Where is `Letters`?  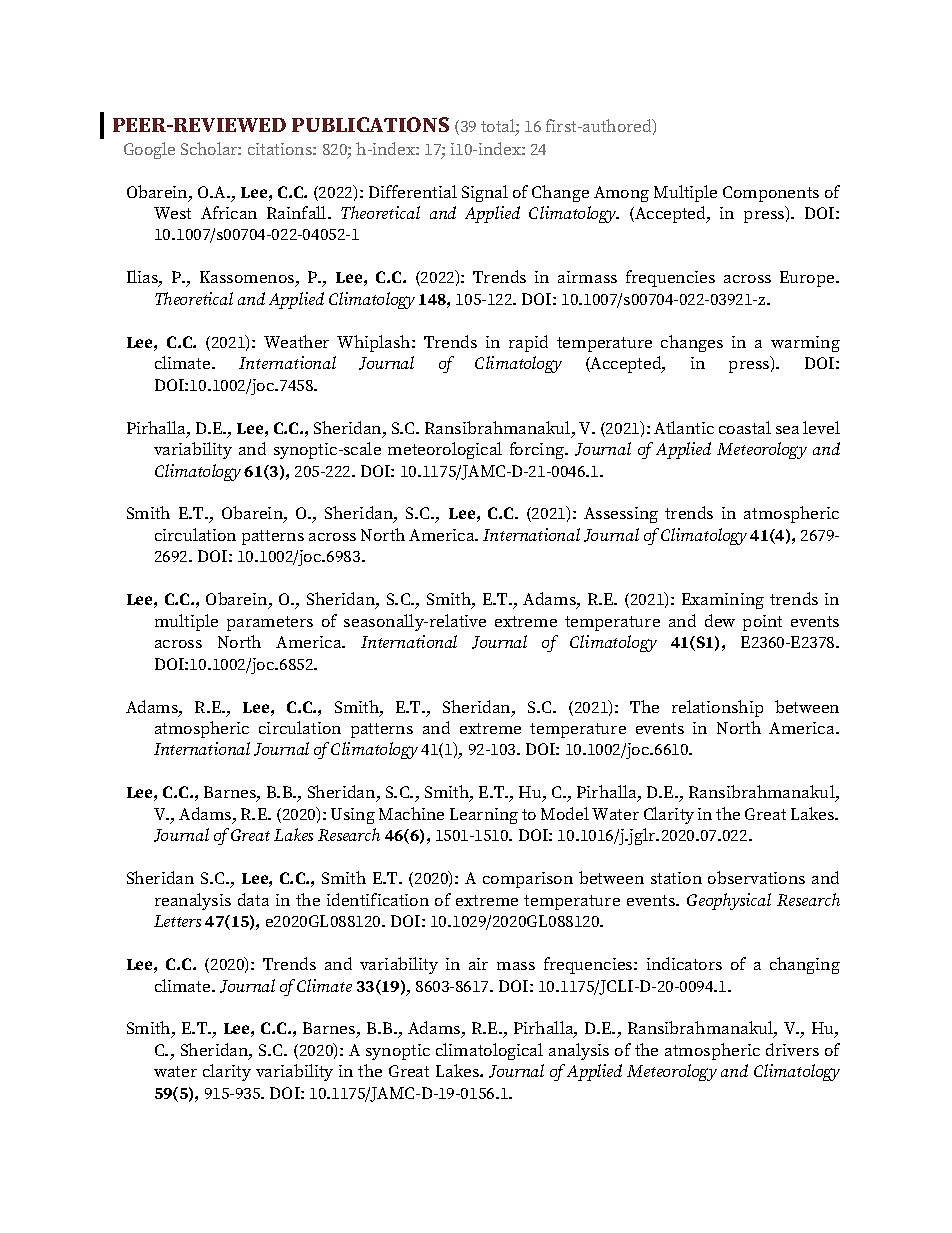
Letters is located at coordinates (177, 921).
